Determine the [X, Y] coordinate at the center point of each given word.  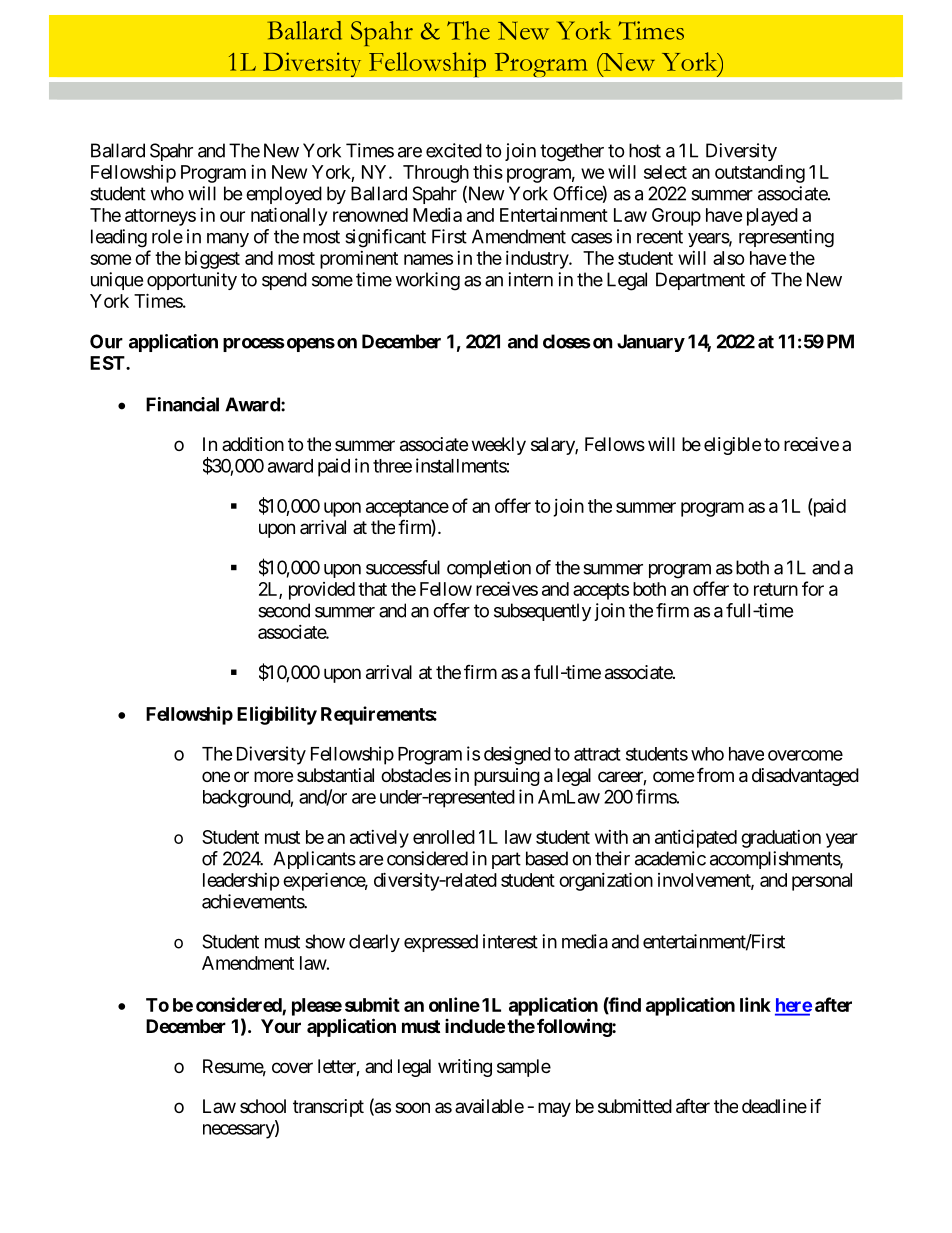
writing [465, 1068]
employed [284, 195]
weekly [499, 446]
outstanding [760, 173]
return [776, 589]
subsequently [542, 612]
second [284, 610]
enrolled [444, 837]
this [488, 171]
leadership [241, 882]
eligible [732, 446]
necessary [239, 1131]
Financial [182, 404]
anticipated [696, 838]
